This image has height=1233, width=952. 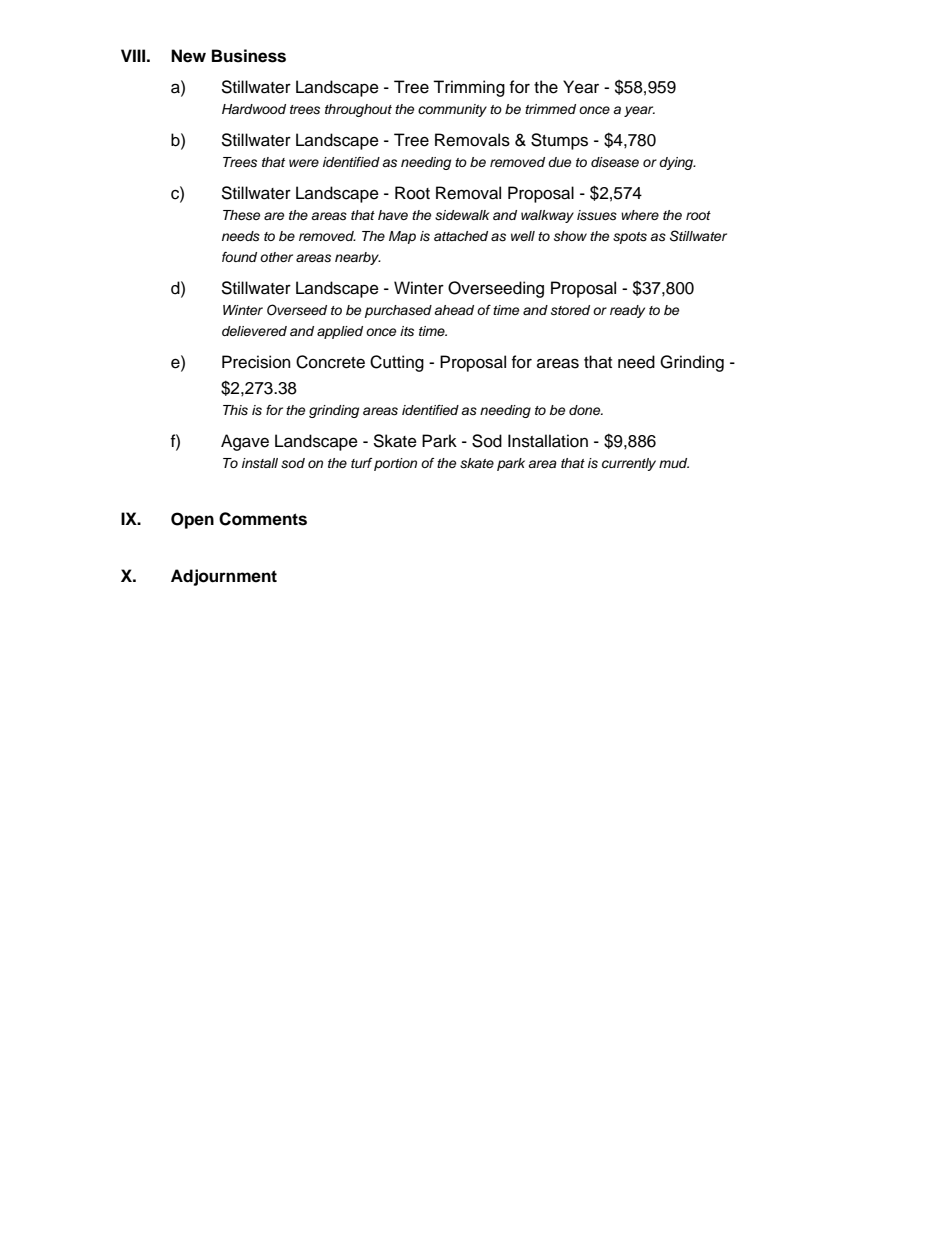 I want to click on attached, so click(x=461, y=236).
